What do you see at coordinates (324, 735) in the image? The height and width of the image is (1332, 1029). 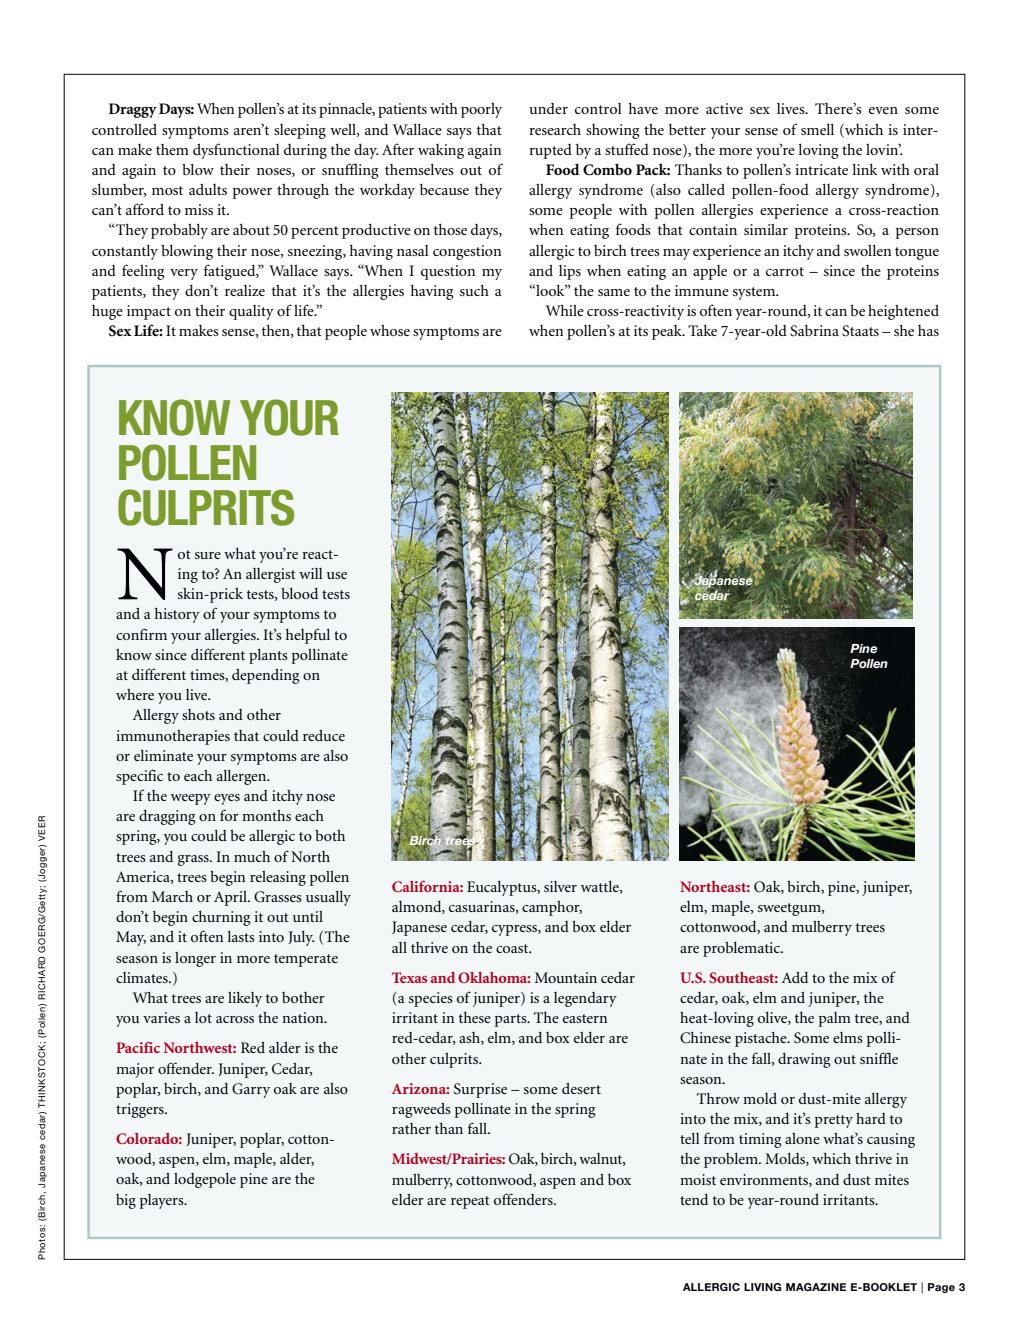 I see `reduce` at bounding box center [324, 735].
